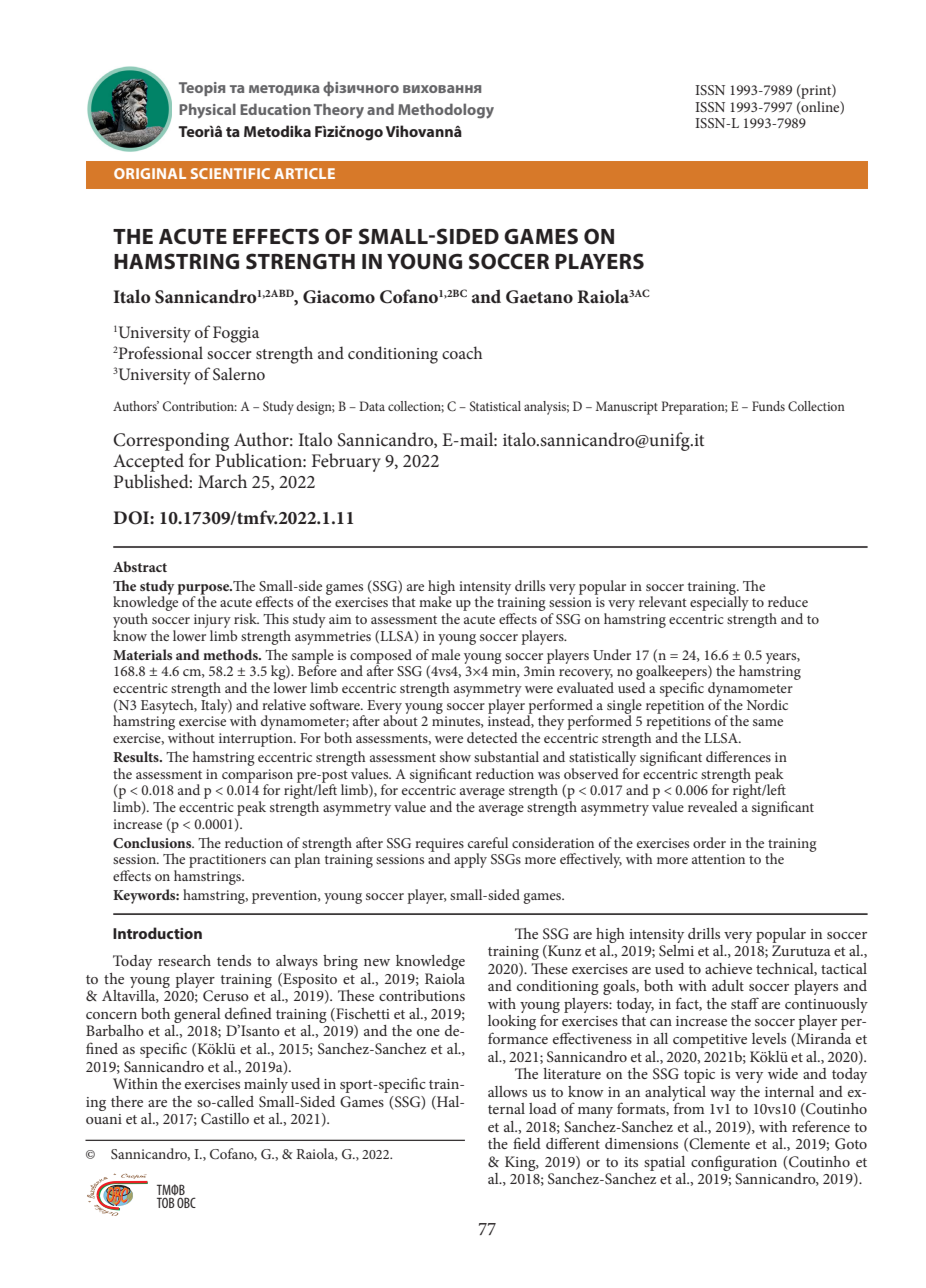 The width and height of the screenshot is (926, 1288). Describe the element at coordinates (225, 1118) in the screenshot. I see `Castillo` at that location.
